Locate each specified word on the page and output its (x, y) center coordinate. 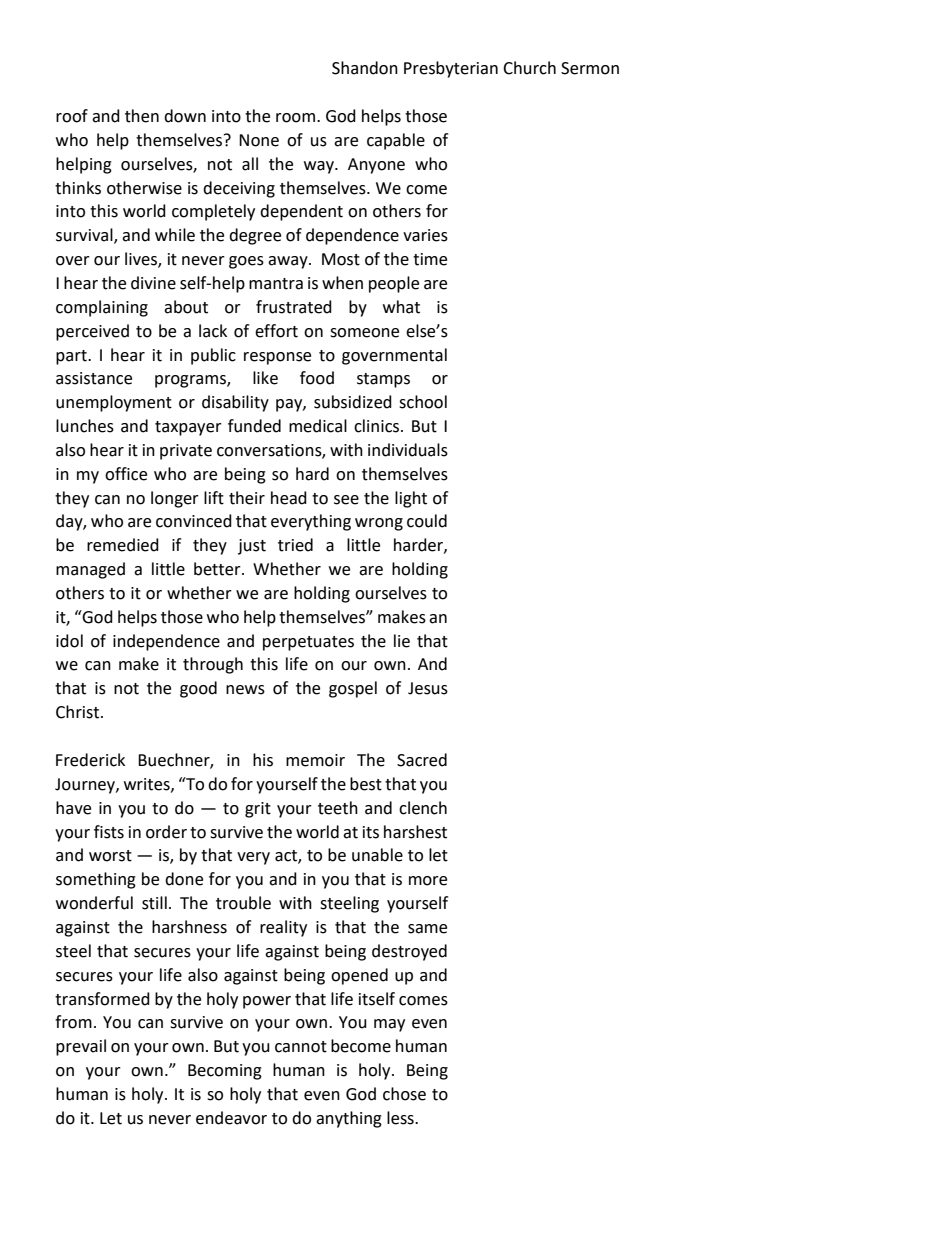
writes (148, 785)
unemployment (114, 403)
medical (318, 426)
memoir (315, 760)
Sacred (422, 760)
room (297, 118)
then (142, 116)
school (423, 402)
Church (529, 68)
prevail (81, 1047)
